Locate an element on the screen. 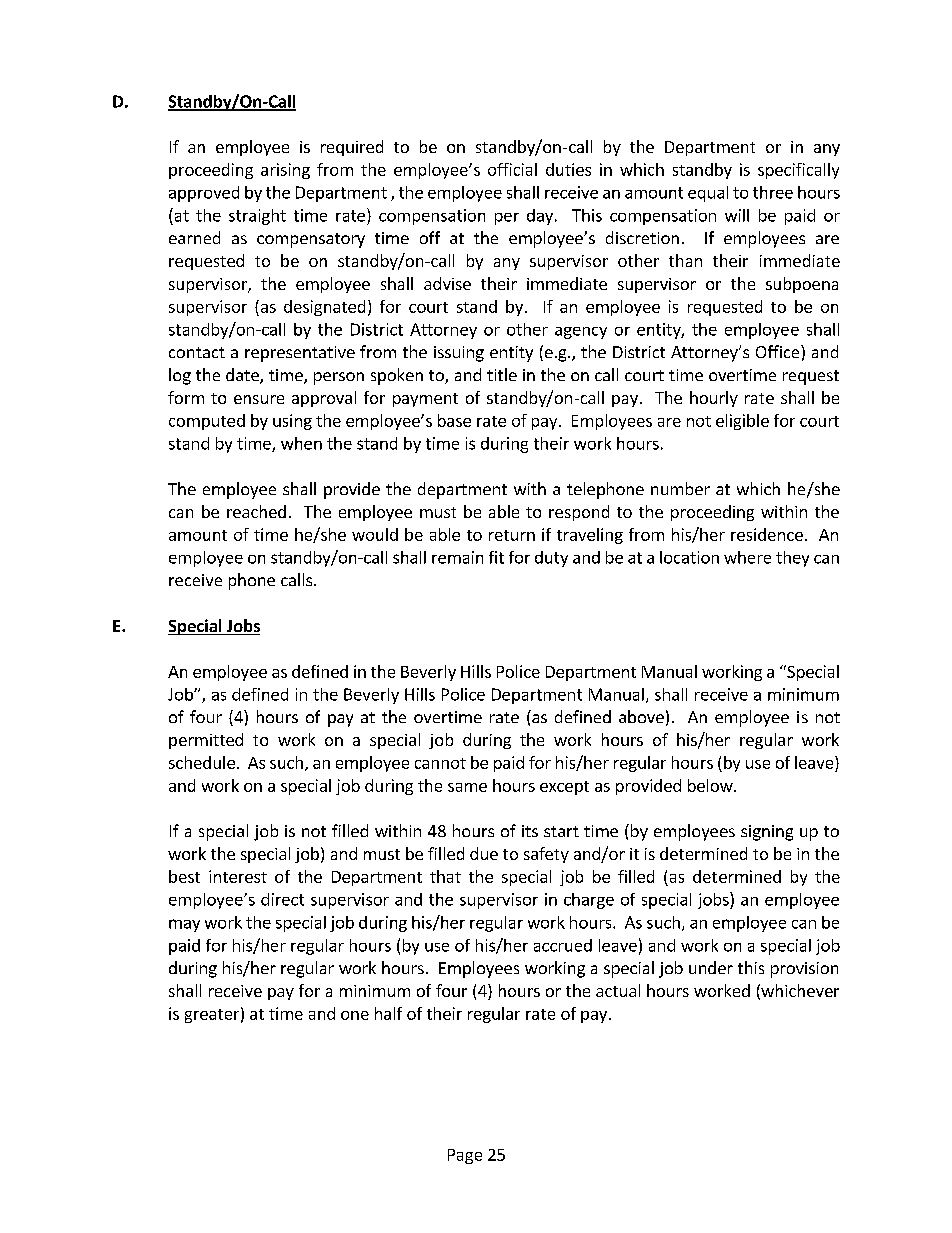 This screenshot has height=1233, width=952. number is located at coordinates (680, 488).
